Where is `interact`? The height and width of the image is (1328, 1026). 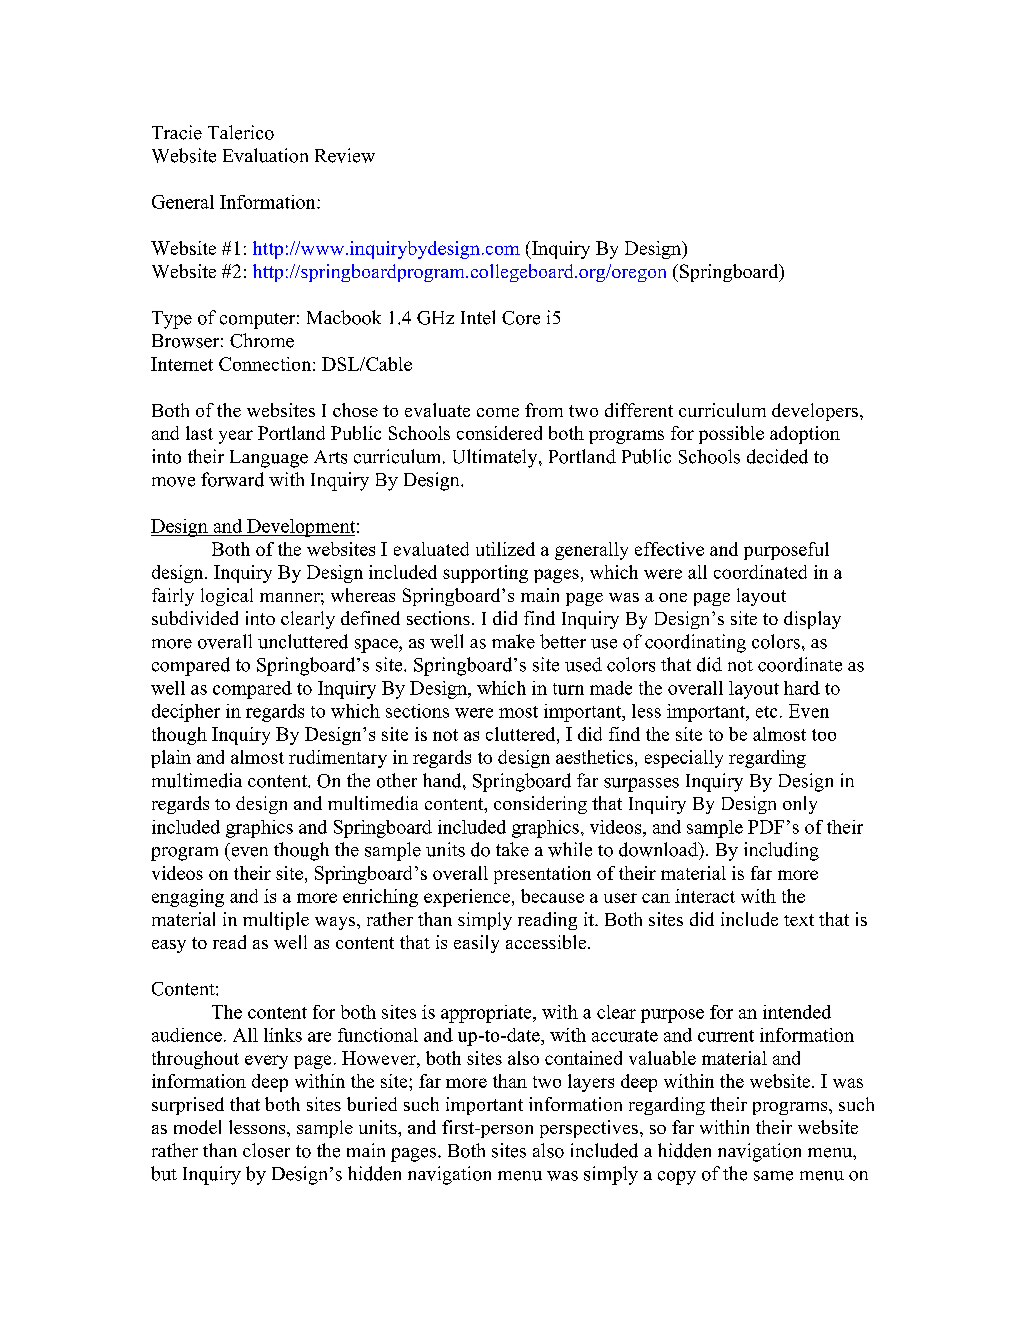
interact is located at coordinates (705, 896).
